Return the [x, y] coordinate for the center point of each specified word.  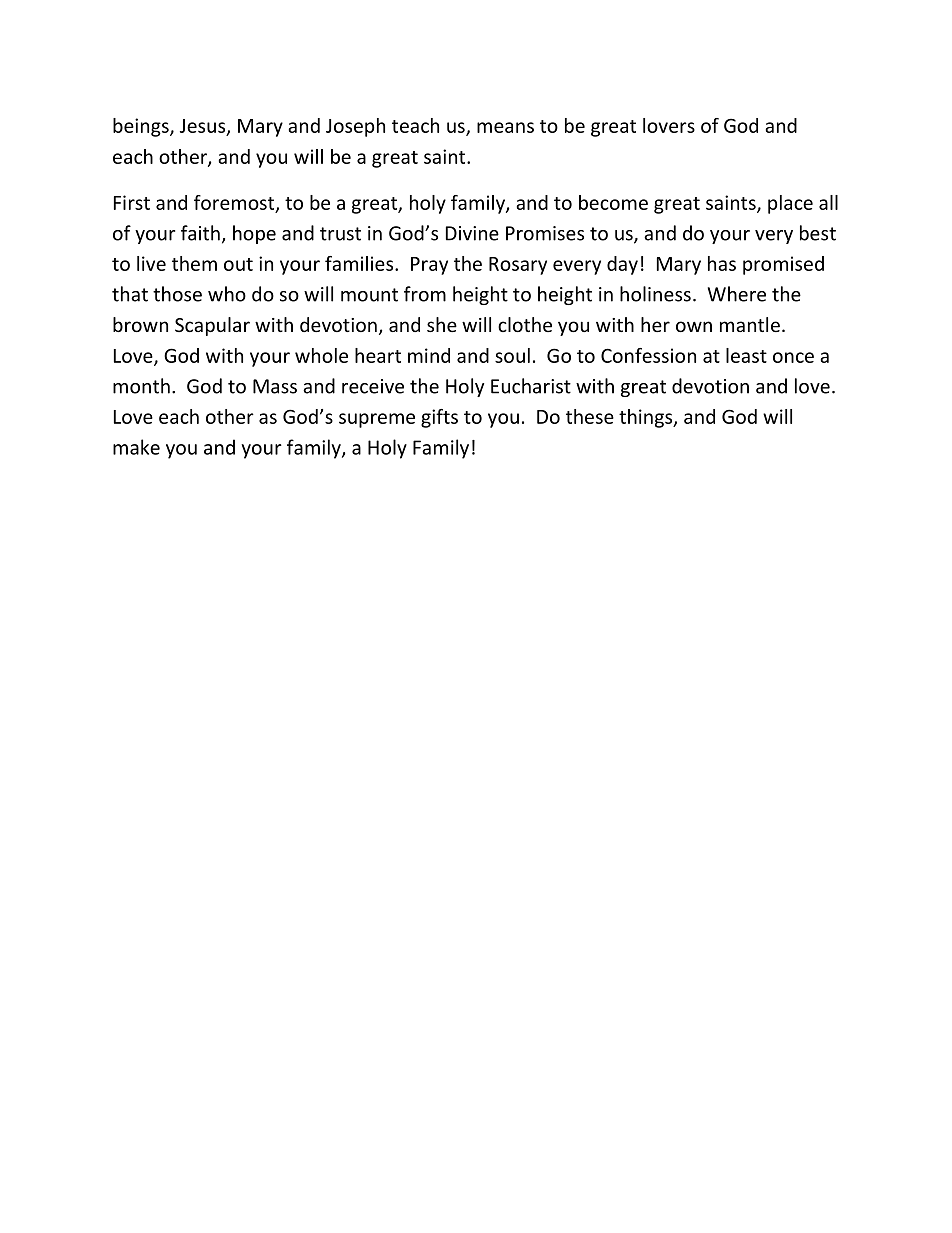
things [647, 418]
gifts [439, 418]
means [505, 127]
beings [142, 127]
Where [737, 294]
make [136, 447]
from [425, 294]
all [828, 202]
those [177, 294]
